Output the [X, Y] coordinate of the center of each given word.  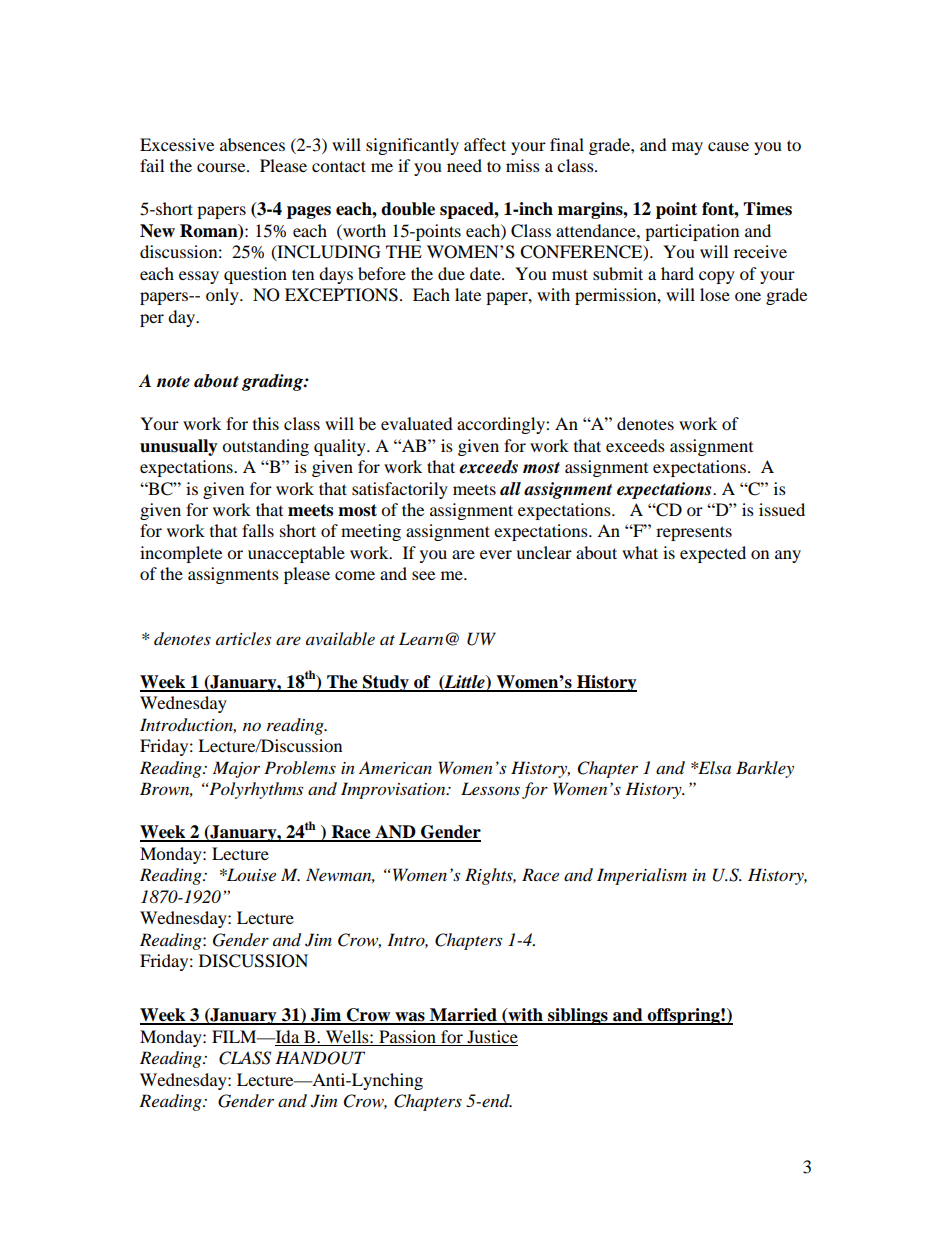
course [222, 167]
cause [728, 146]
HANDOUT [320, 1058]
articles [243, 638]
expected [713, 554]
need [464, 165]
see [423, 575]
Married [463, 1016]
